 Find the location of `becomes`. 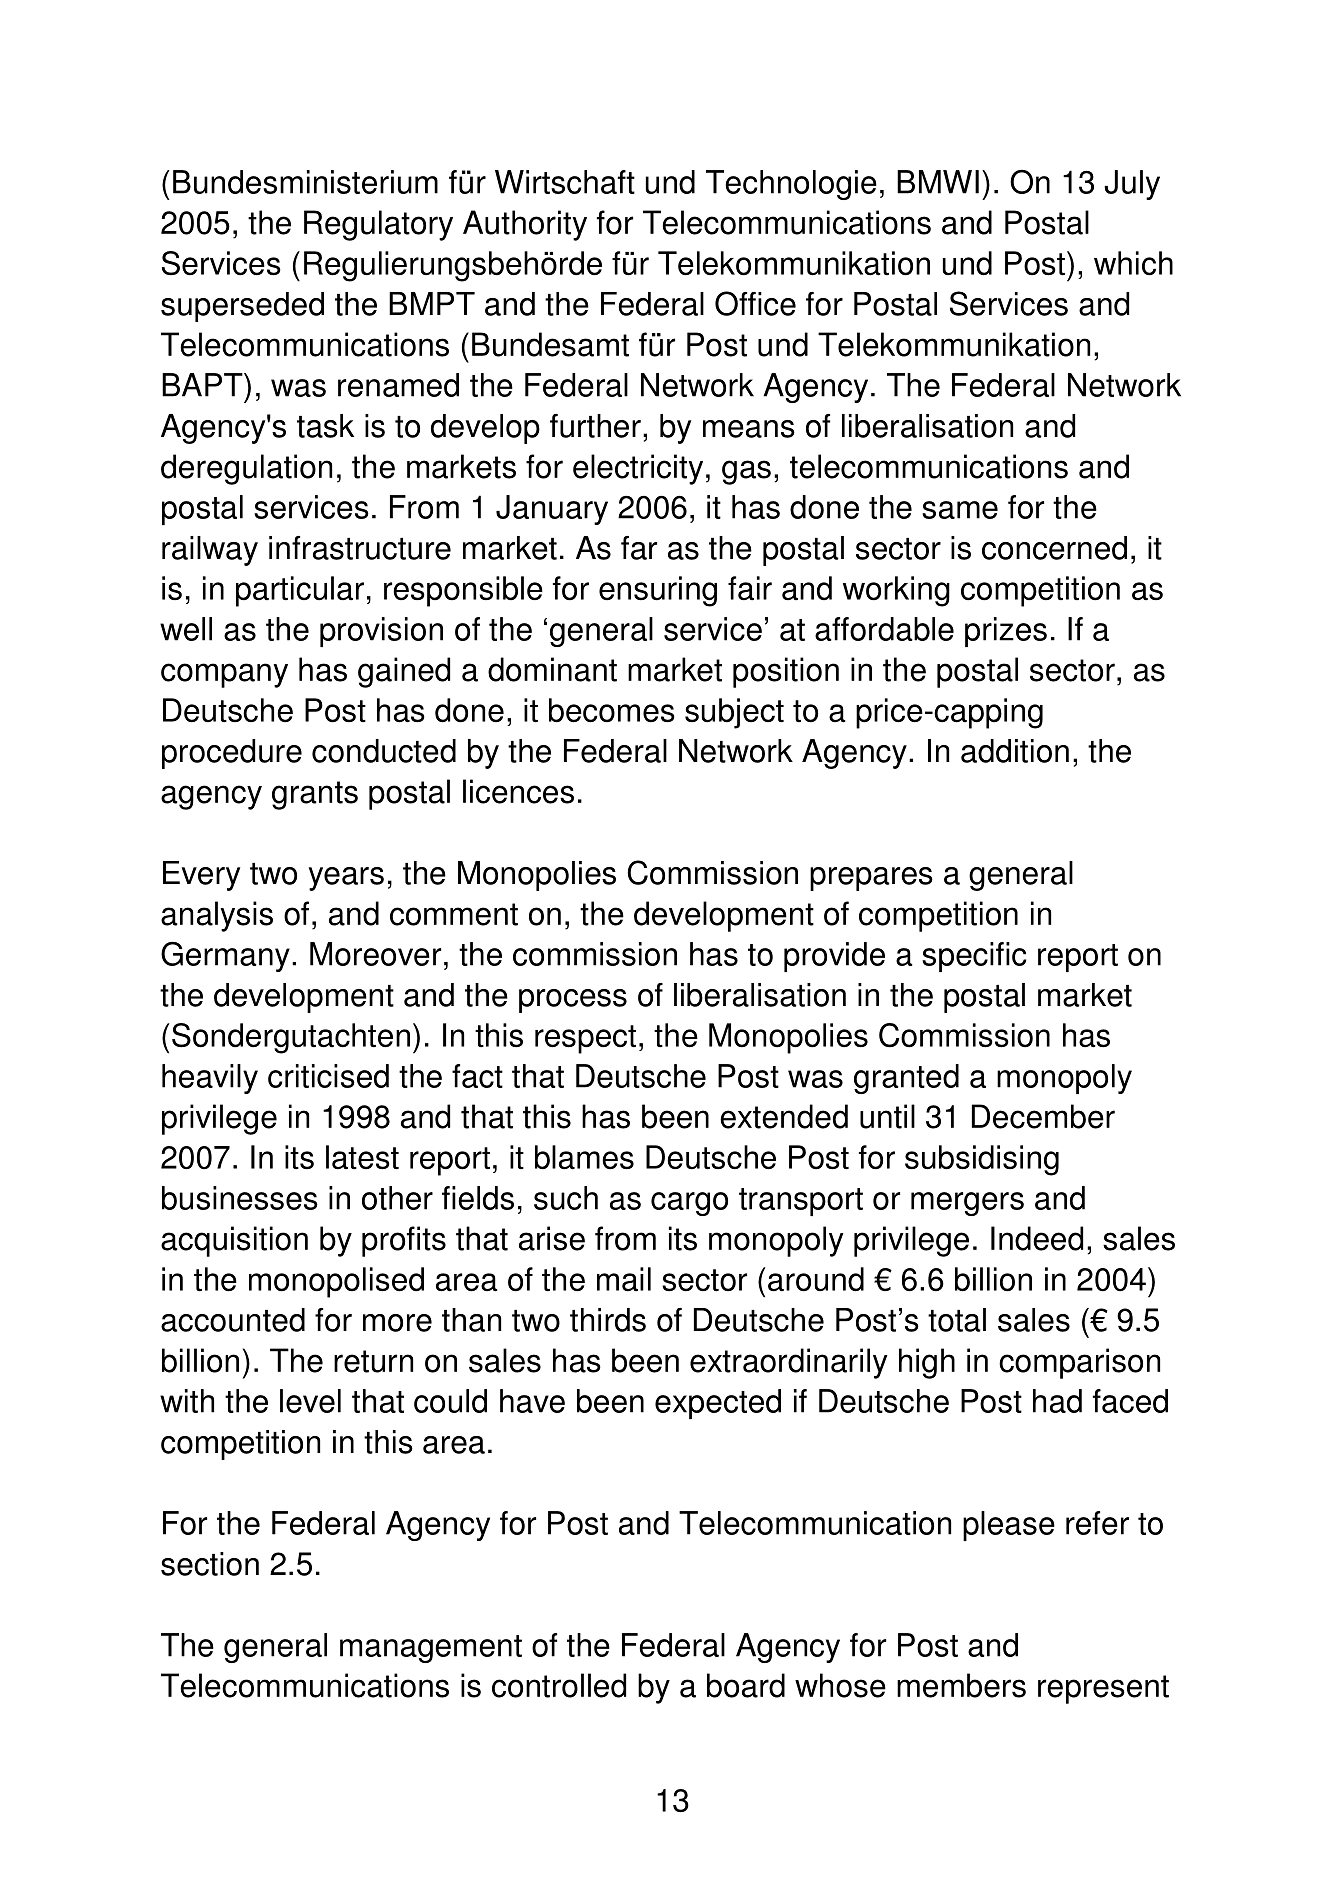

becomes is located at coordinates (612, 710).
